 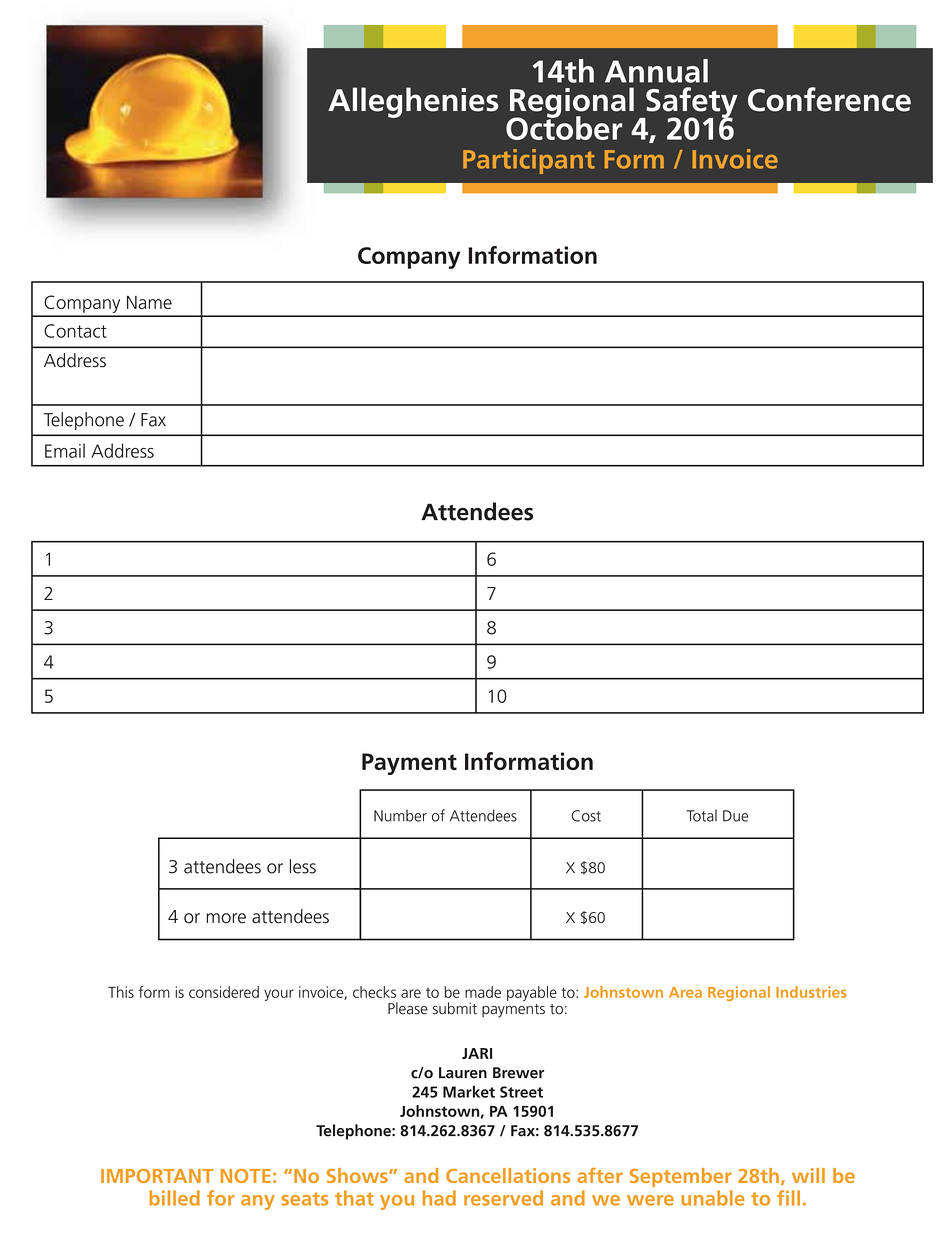 What do you see at coordinates (529, 161) in the screenshot?
I see `Participant` at bounding box center [529, 161].
